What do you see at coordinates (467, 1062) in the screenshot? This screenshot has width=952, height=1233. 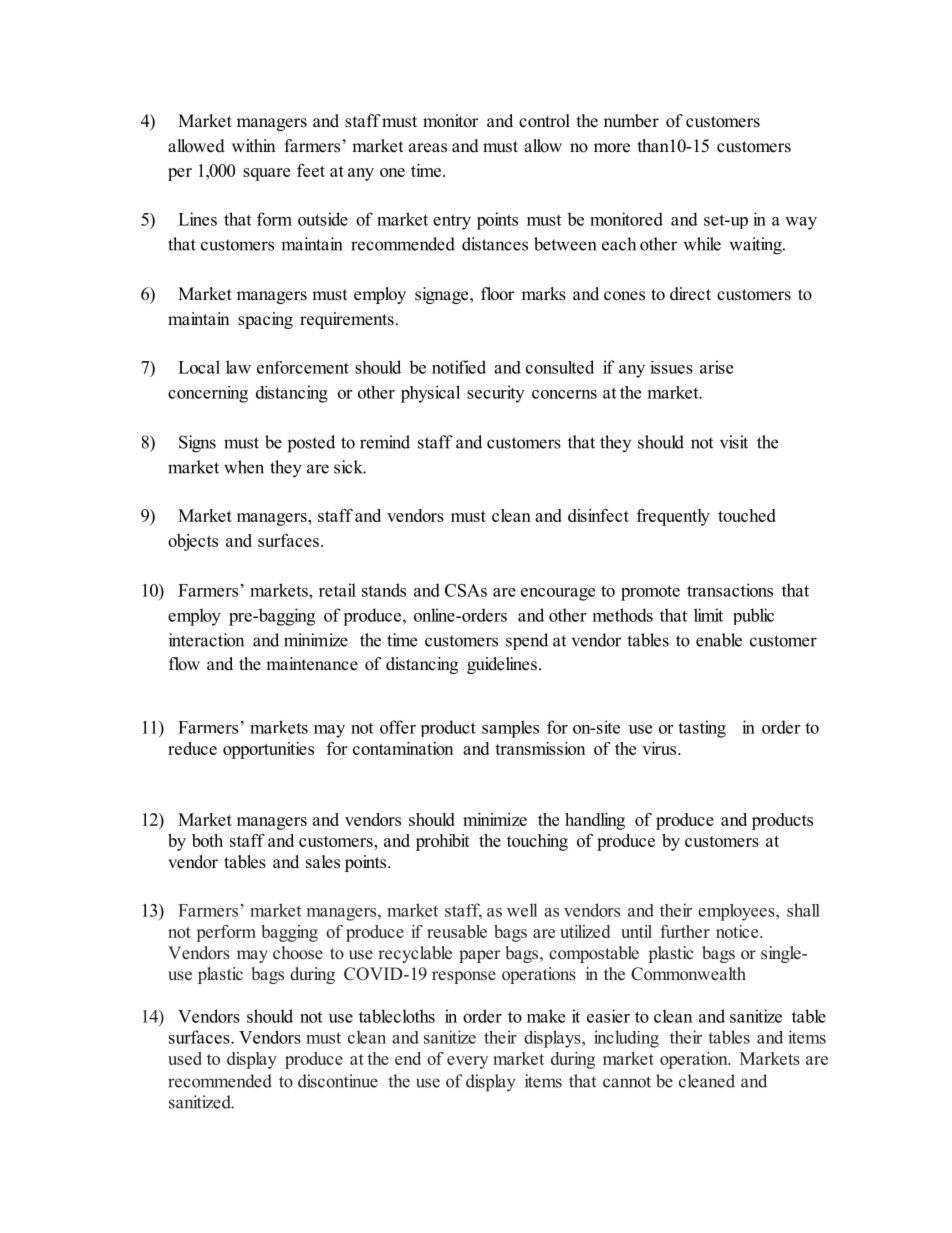 I see `every` at bounding box center [467, 1062].
